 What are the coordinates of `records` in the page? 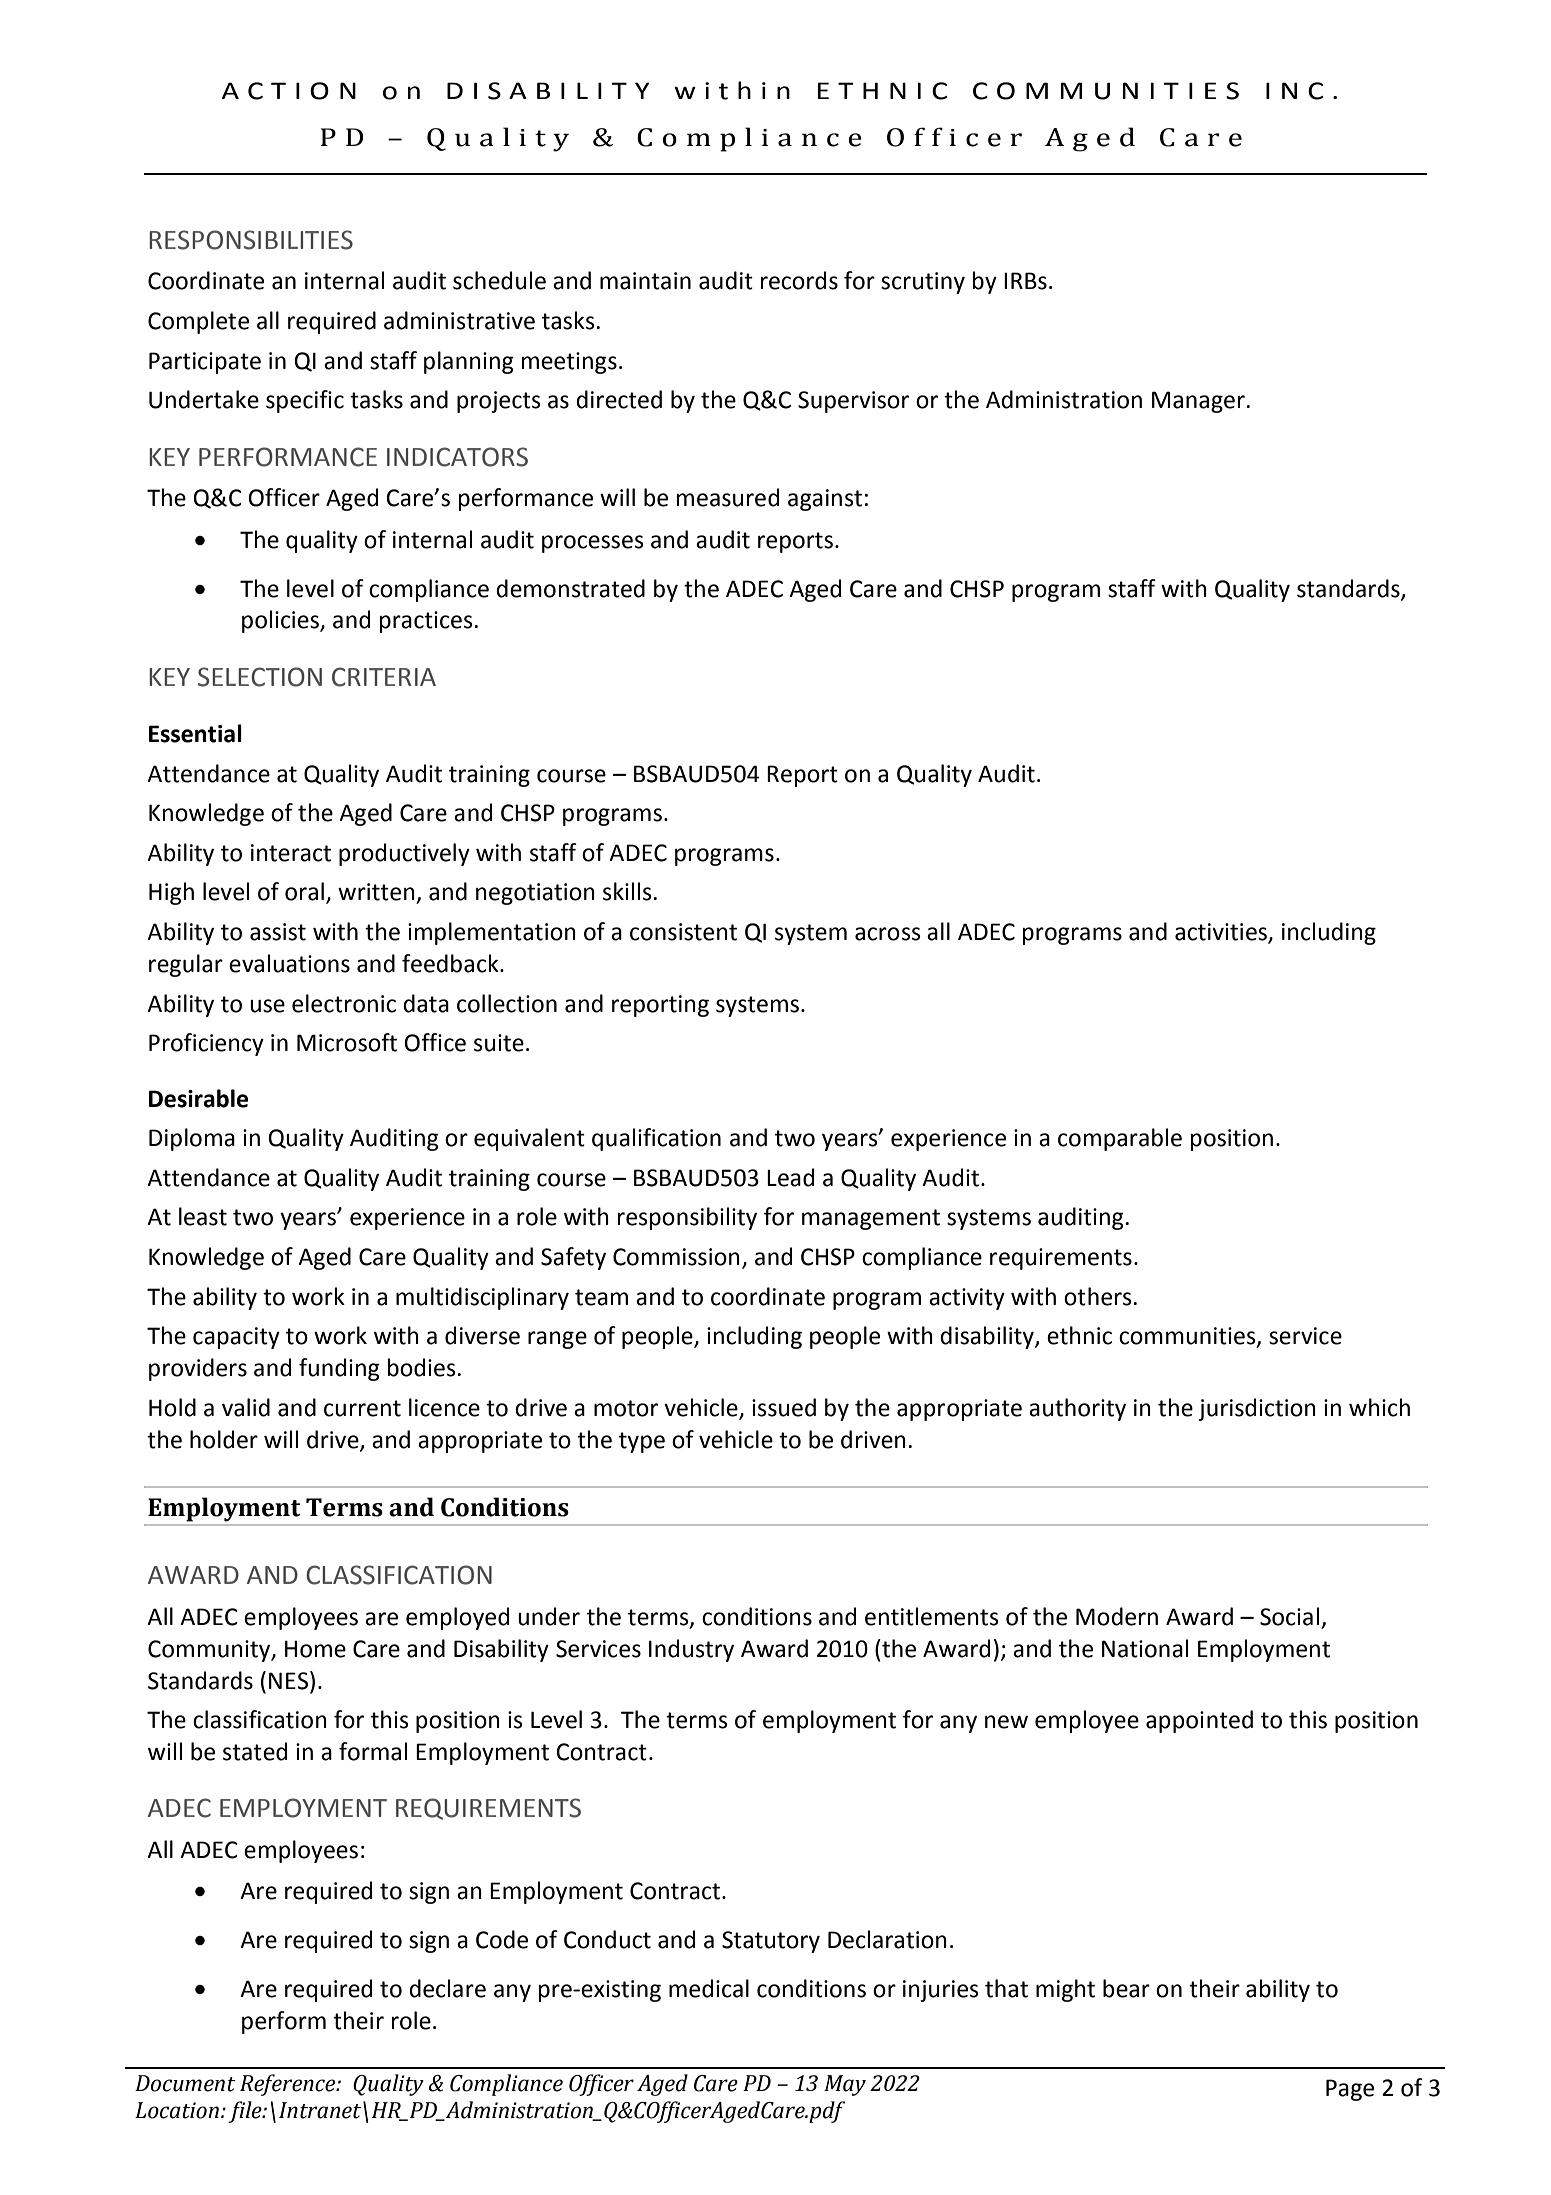 It's located at (799, 280).
